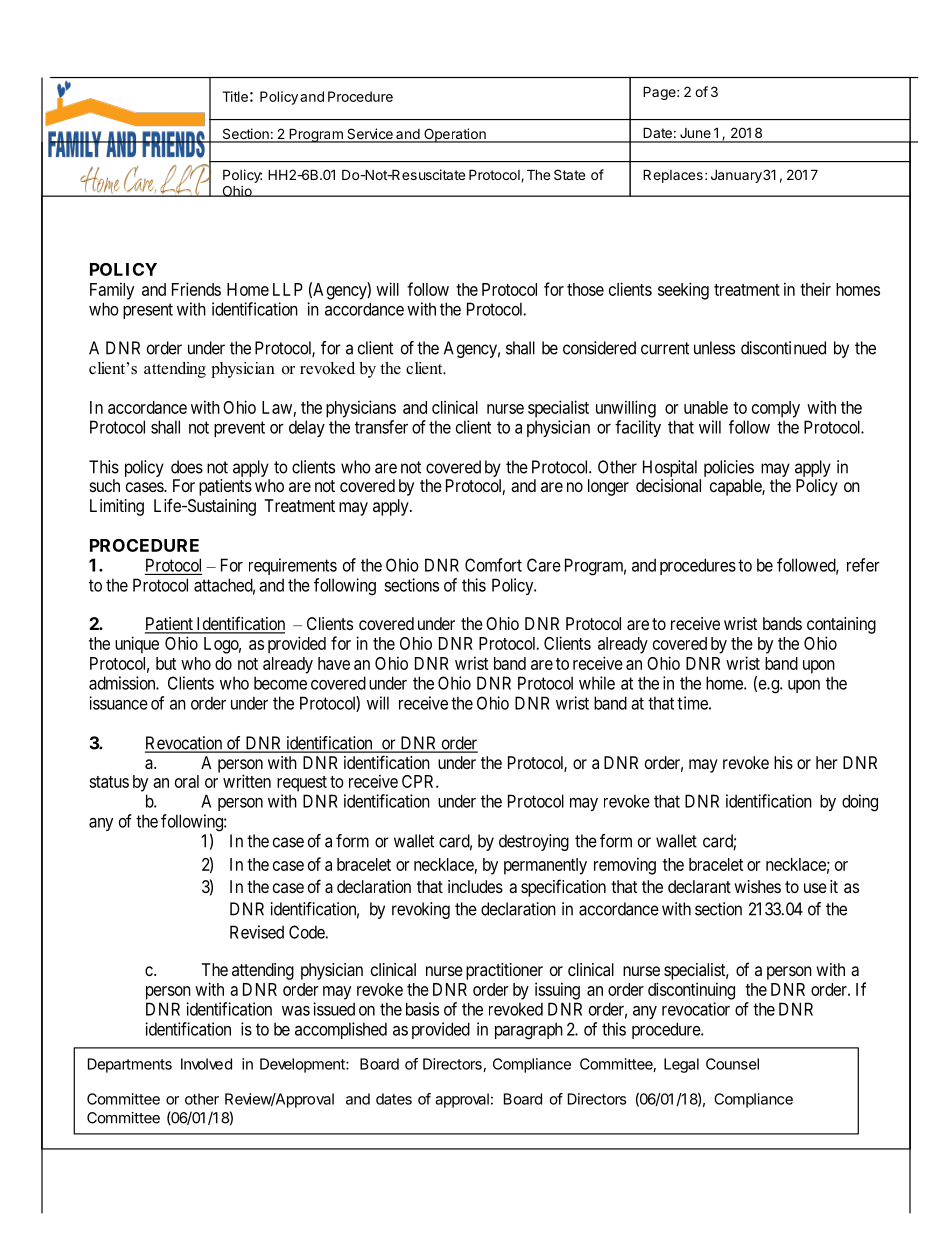 This image has height=1233, width=952. I want to click on comply, so click(776, 409).
